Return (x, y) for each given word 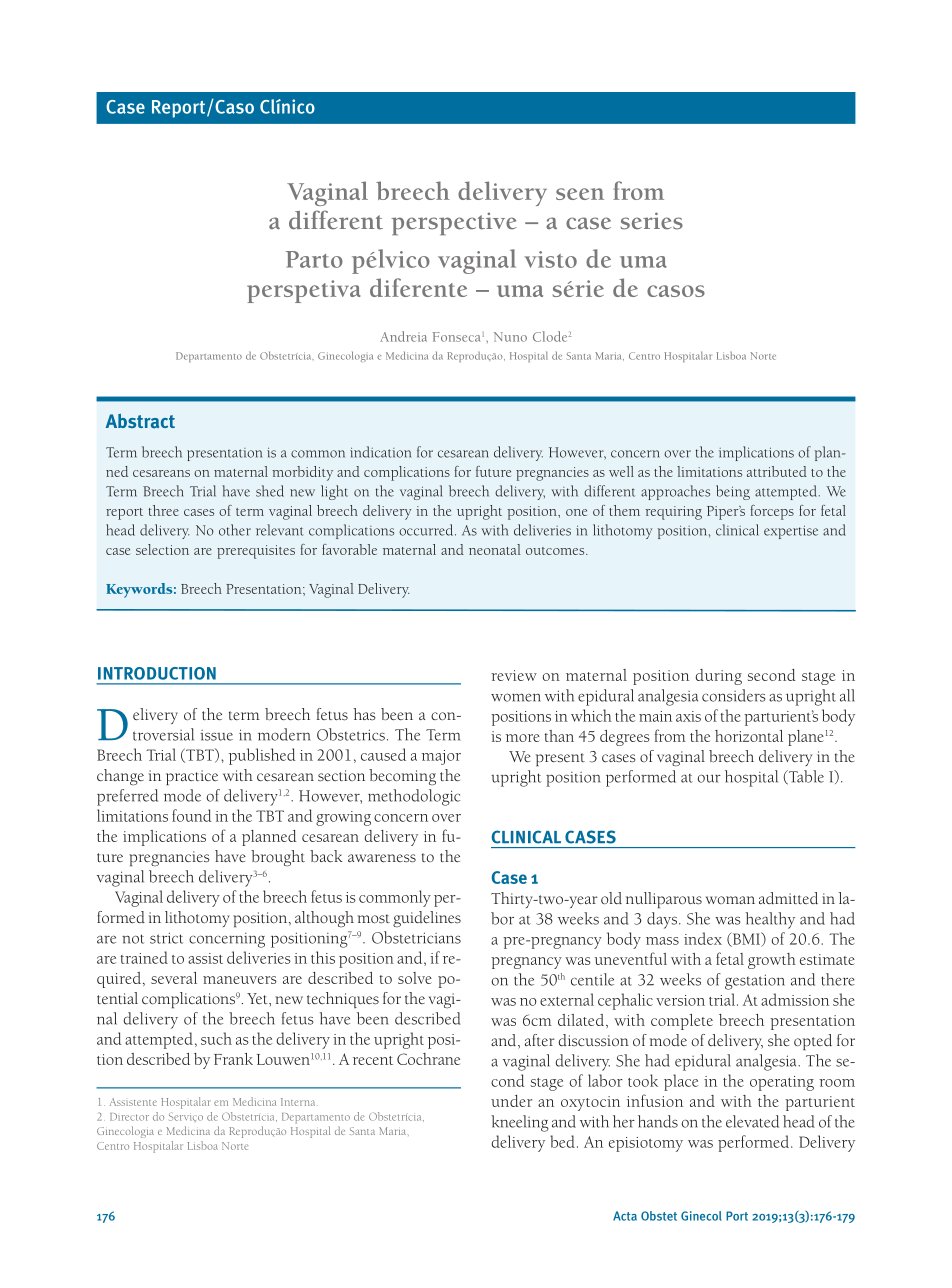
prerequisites (256, 552)
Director (129, 1117)
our (709, 778)
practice (192, 777)
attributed (777, 471)
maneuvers (240, 980)
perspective (454, 223)
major (441, 757)
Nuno (510, 337)
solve (415, 978)
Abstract (140, 421)
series (652, 221)
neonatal (495, 549)
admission (795, 999)
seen (580, 194)
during (718, 677)
